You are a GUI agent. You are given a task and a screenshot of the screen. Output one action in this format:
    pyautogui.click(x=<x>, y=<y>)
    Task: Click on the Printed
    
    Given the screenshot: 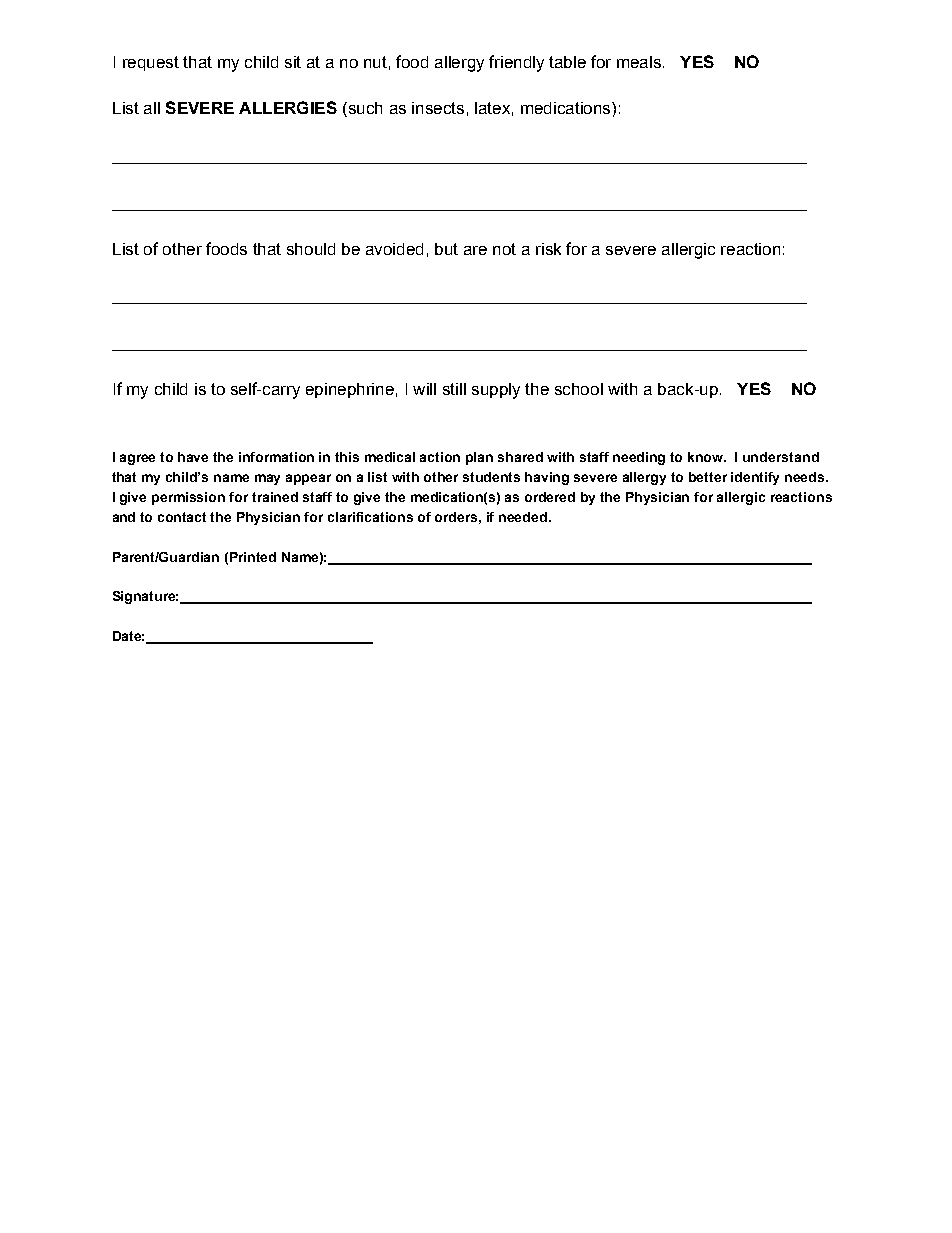 What is the action you would take?
    pyautogui.click(x=253, y=557)
